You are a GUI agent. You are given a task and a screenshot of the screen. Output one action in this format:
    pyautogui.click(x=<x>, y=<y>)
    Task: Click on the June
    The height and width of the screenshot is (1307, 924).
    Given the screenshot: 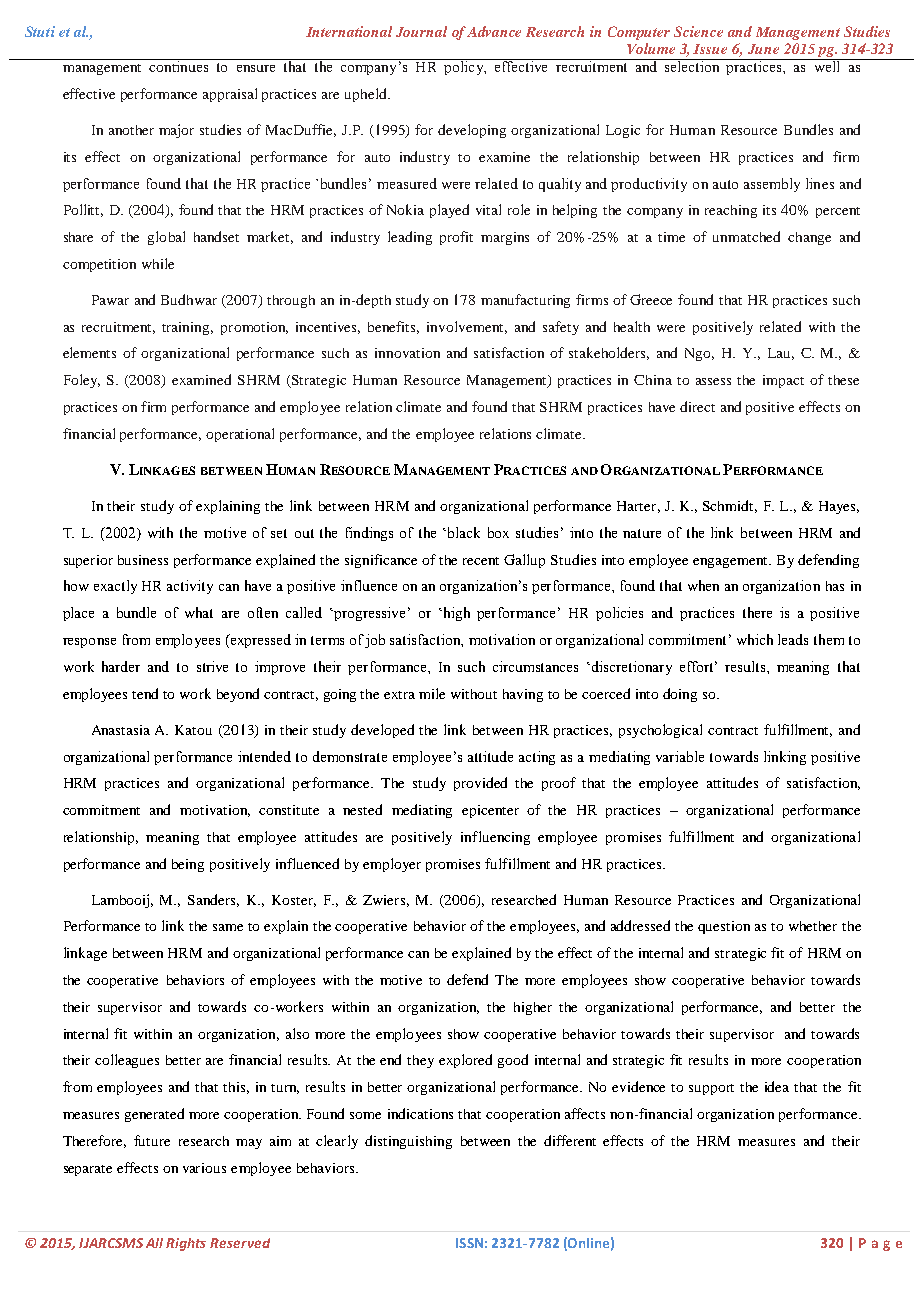 What is the action you would take?
    pyautogui.click(x=763, y=49)
